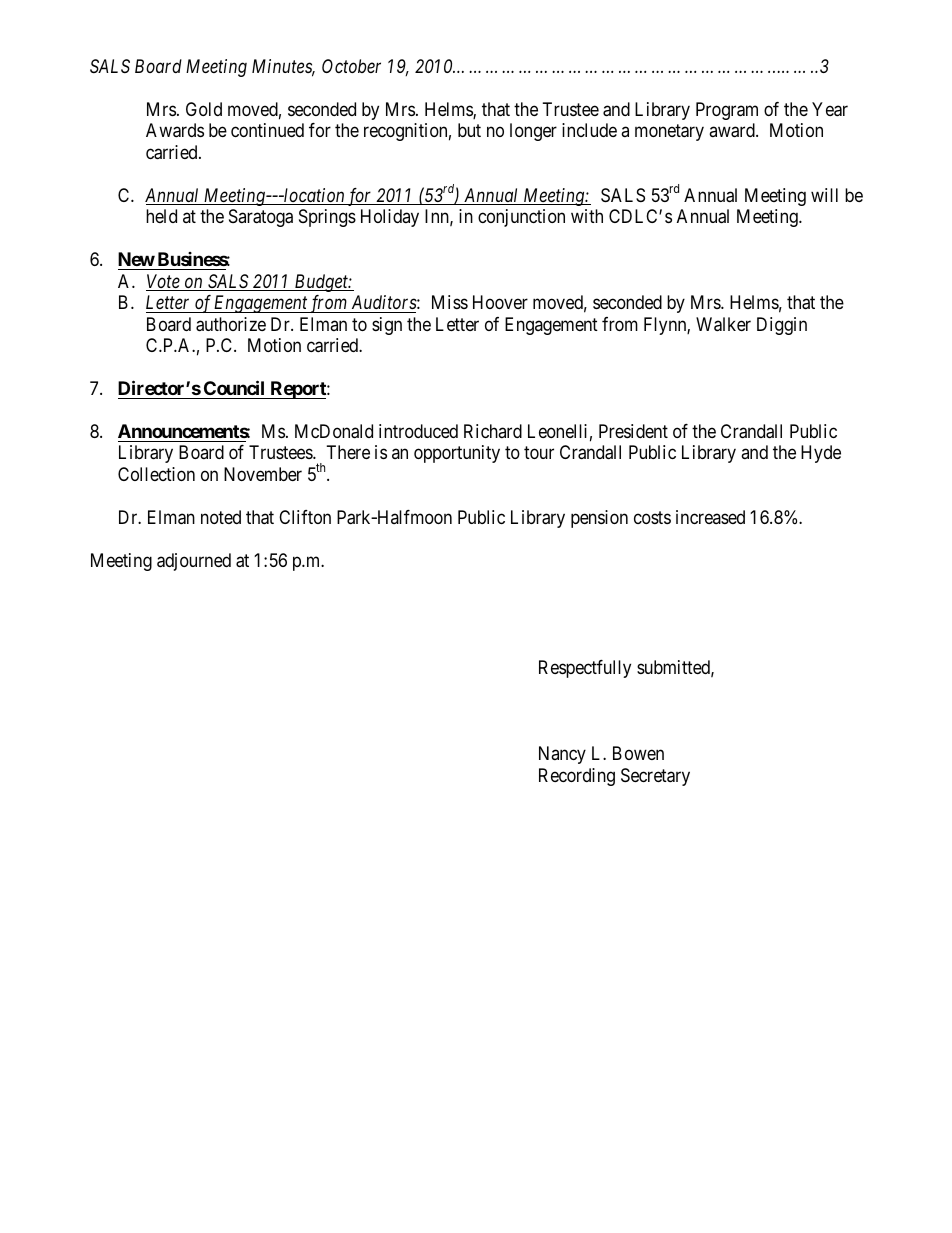  Describe the element at coordinates (599, 519) in the screenshot. I see `pension` at that location.
